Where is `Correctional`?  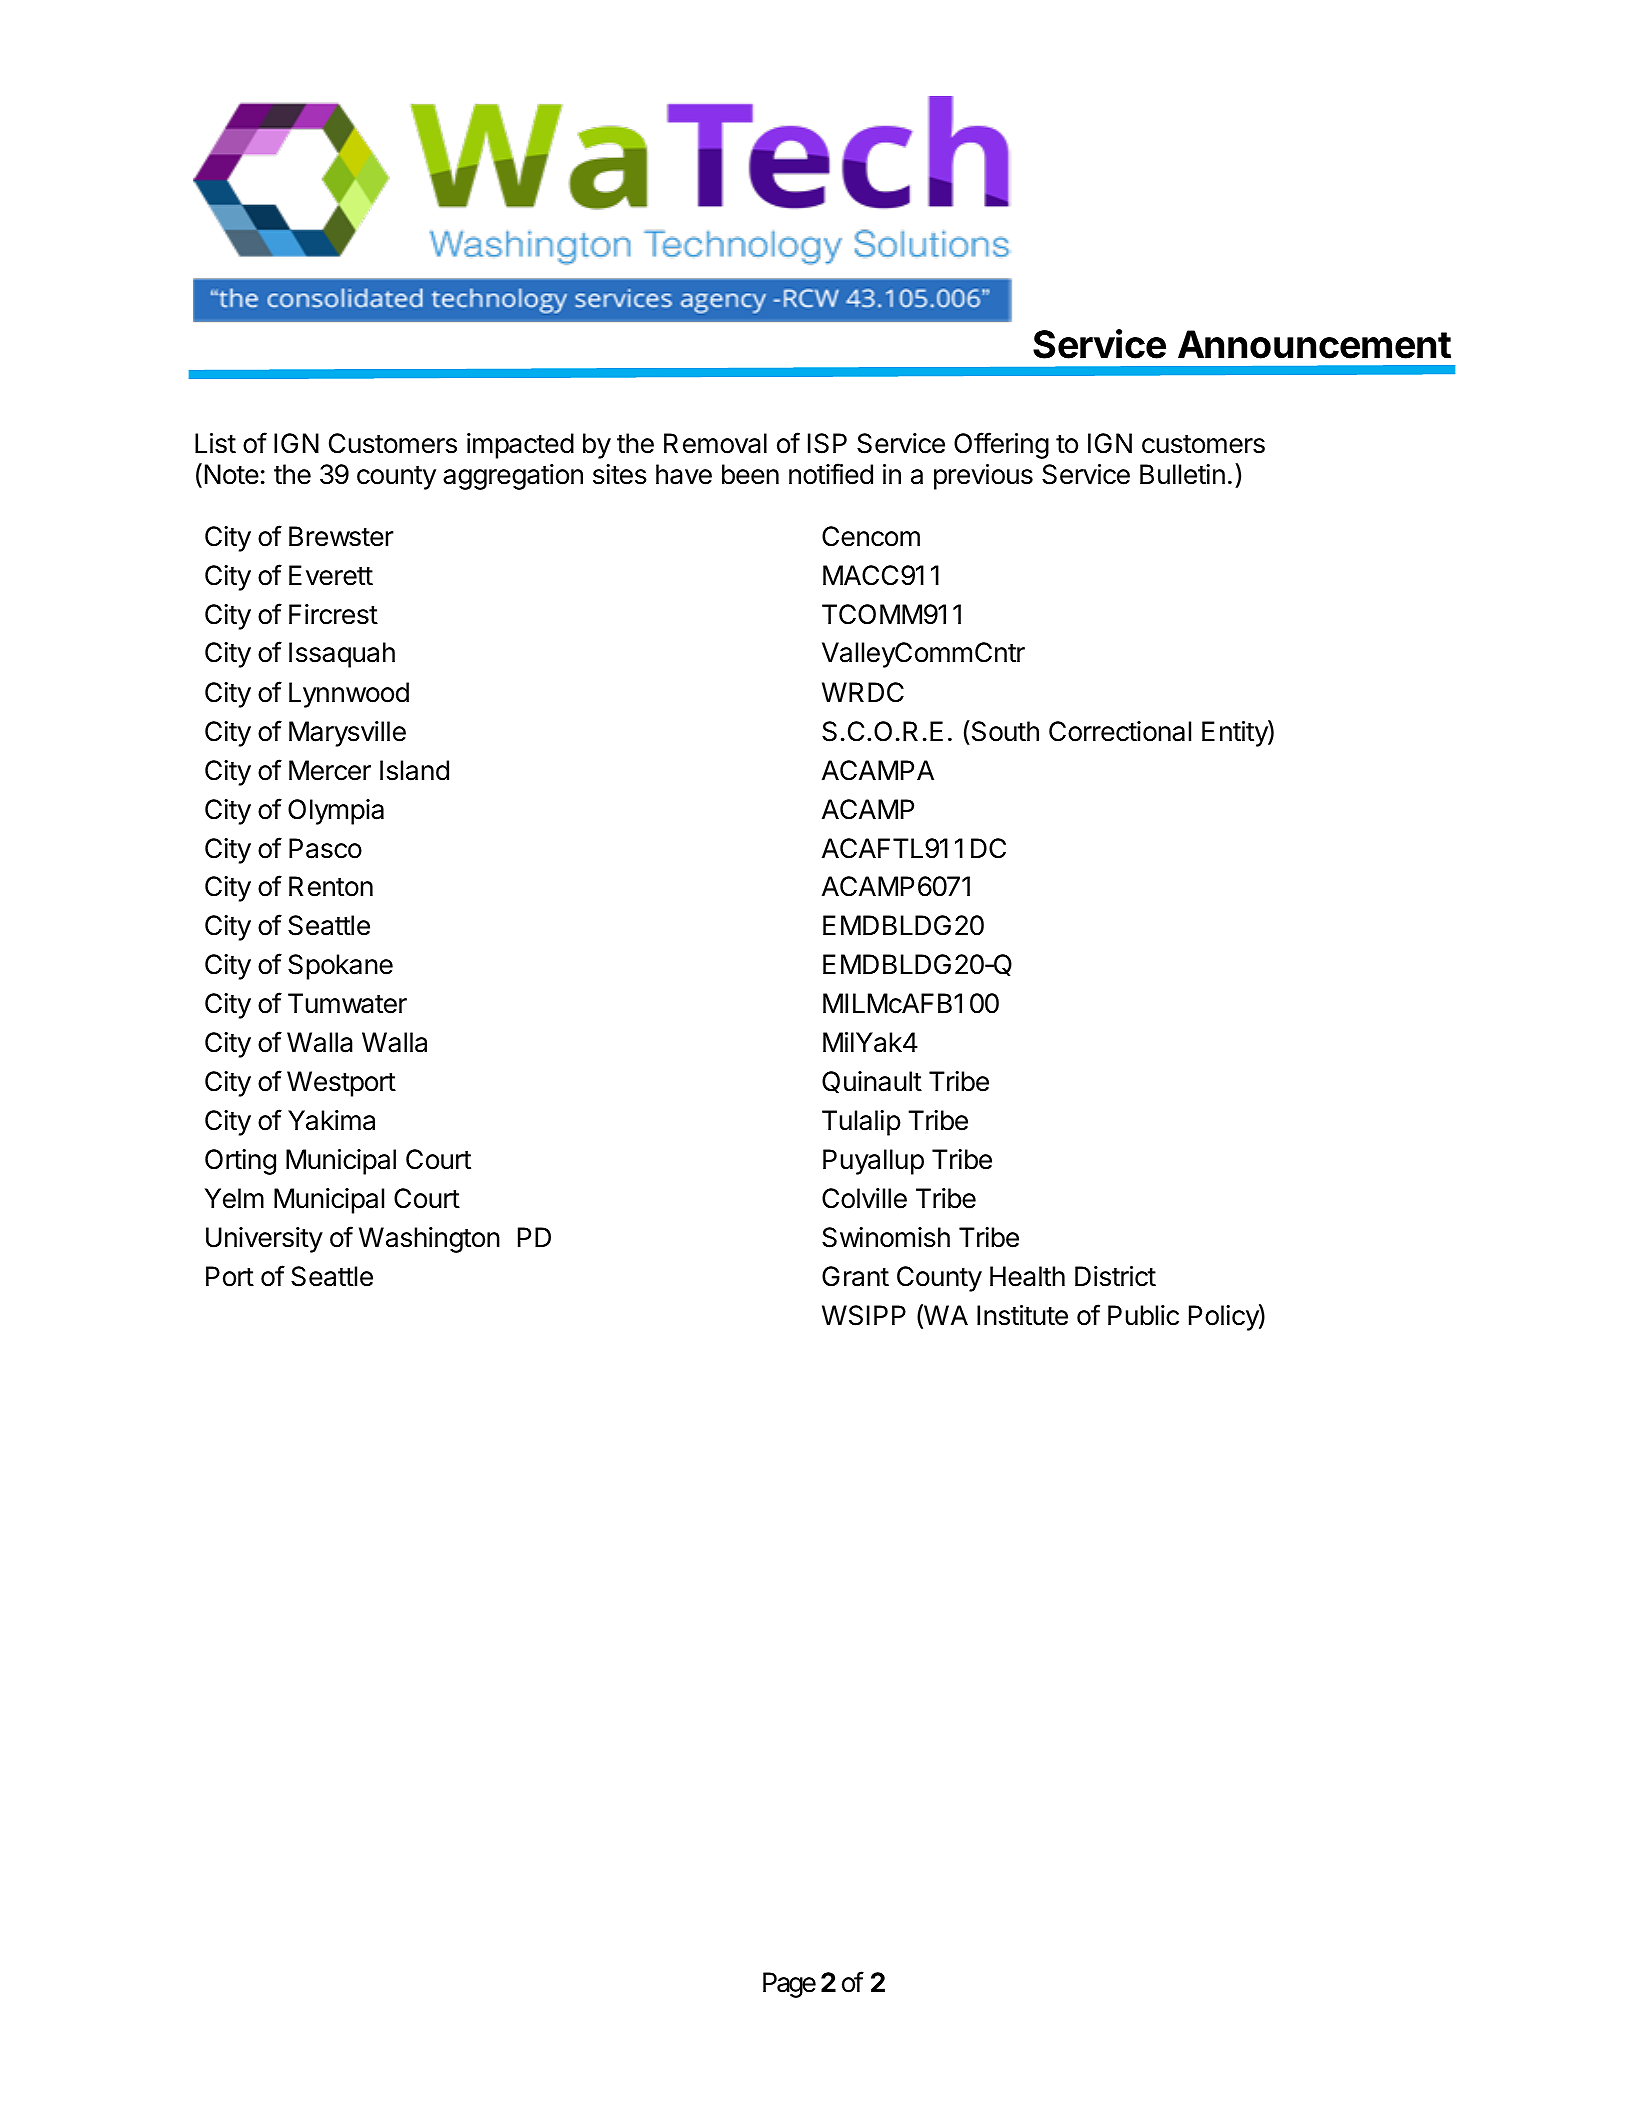 Correctional is located at coordinates (1120, 731).
